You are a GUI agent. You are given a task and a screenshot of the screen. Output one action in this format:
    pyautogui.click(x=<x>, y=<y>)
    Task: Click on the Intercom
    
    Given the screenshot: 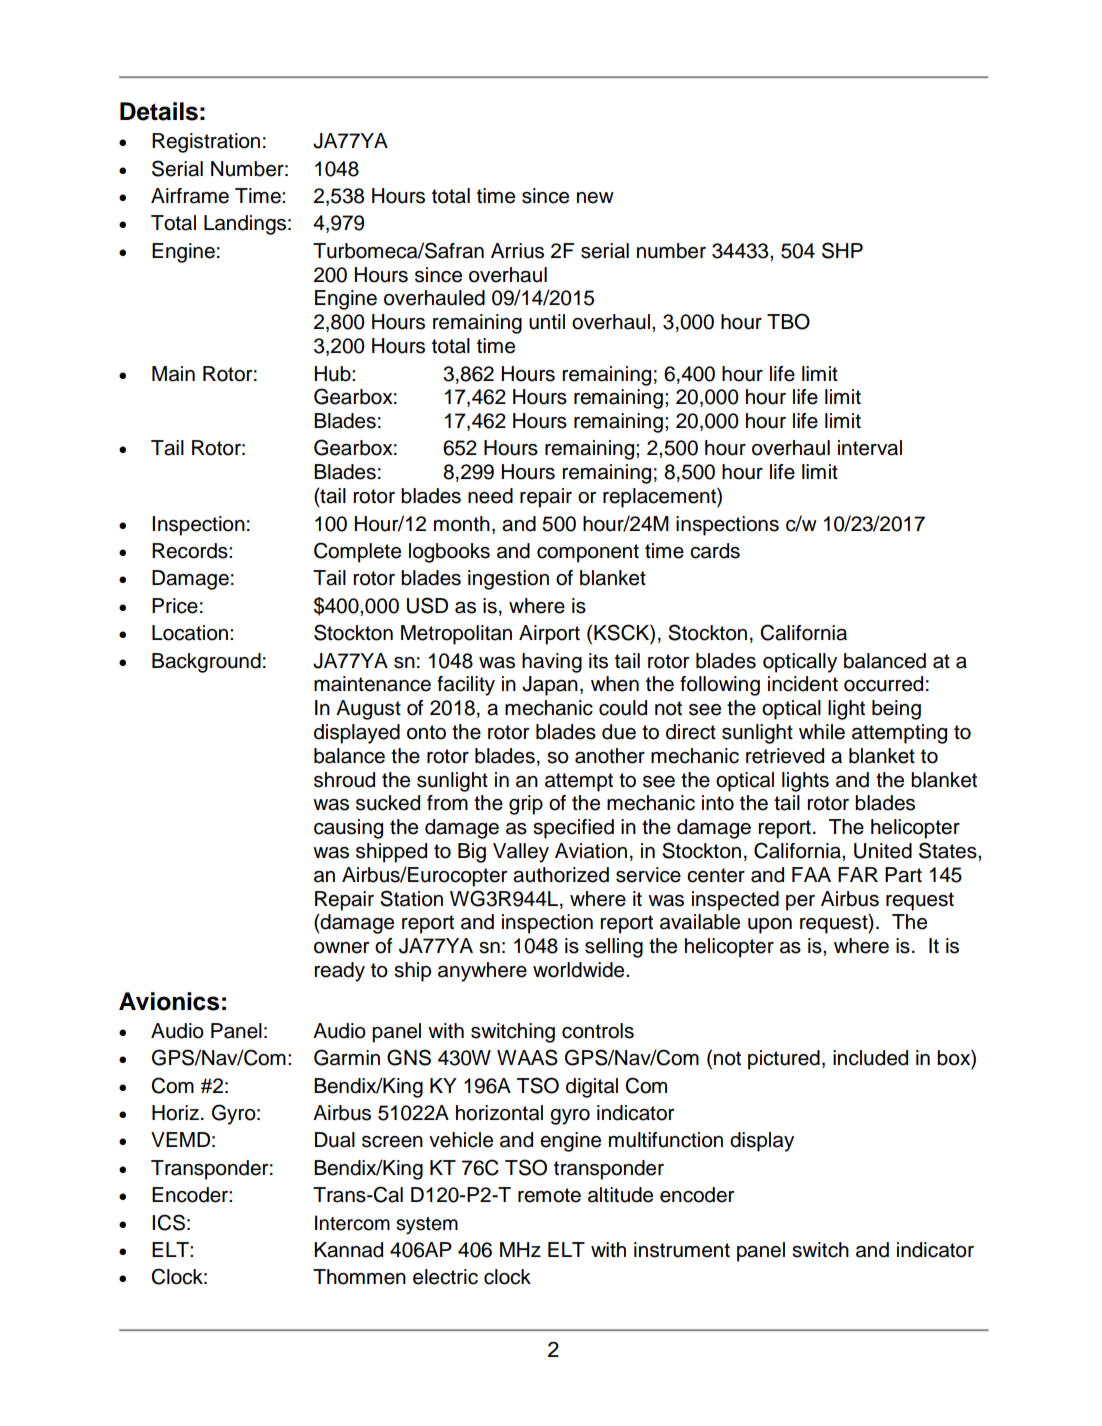 What is the action you would take?
    pyautogui.click(x=352, y=1223)
